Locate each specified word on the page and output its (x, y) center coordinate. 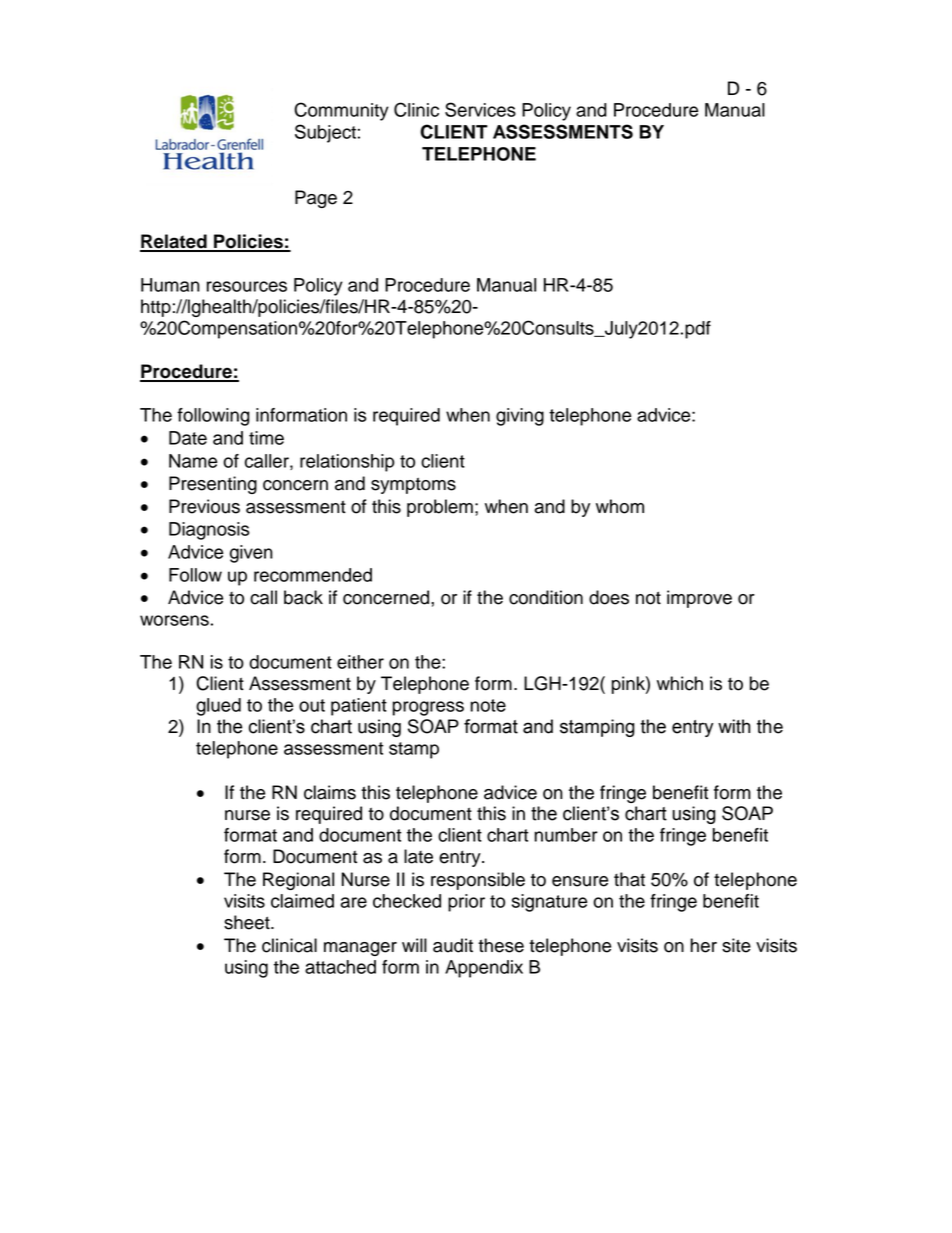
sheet (248, 922)
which (680, 683)
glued (218, 707)
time (266, 438)
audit (453, 945)
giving (520, 417)
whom (620, 506)
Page (316, 199)
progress (428, 708)
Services (480, 109)
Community (341, 111)
